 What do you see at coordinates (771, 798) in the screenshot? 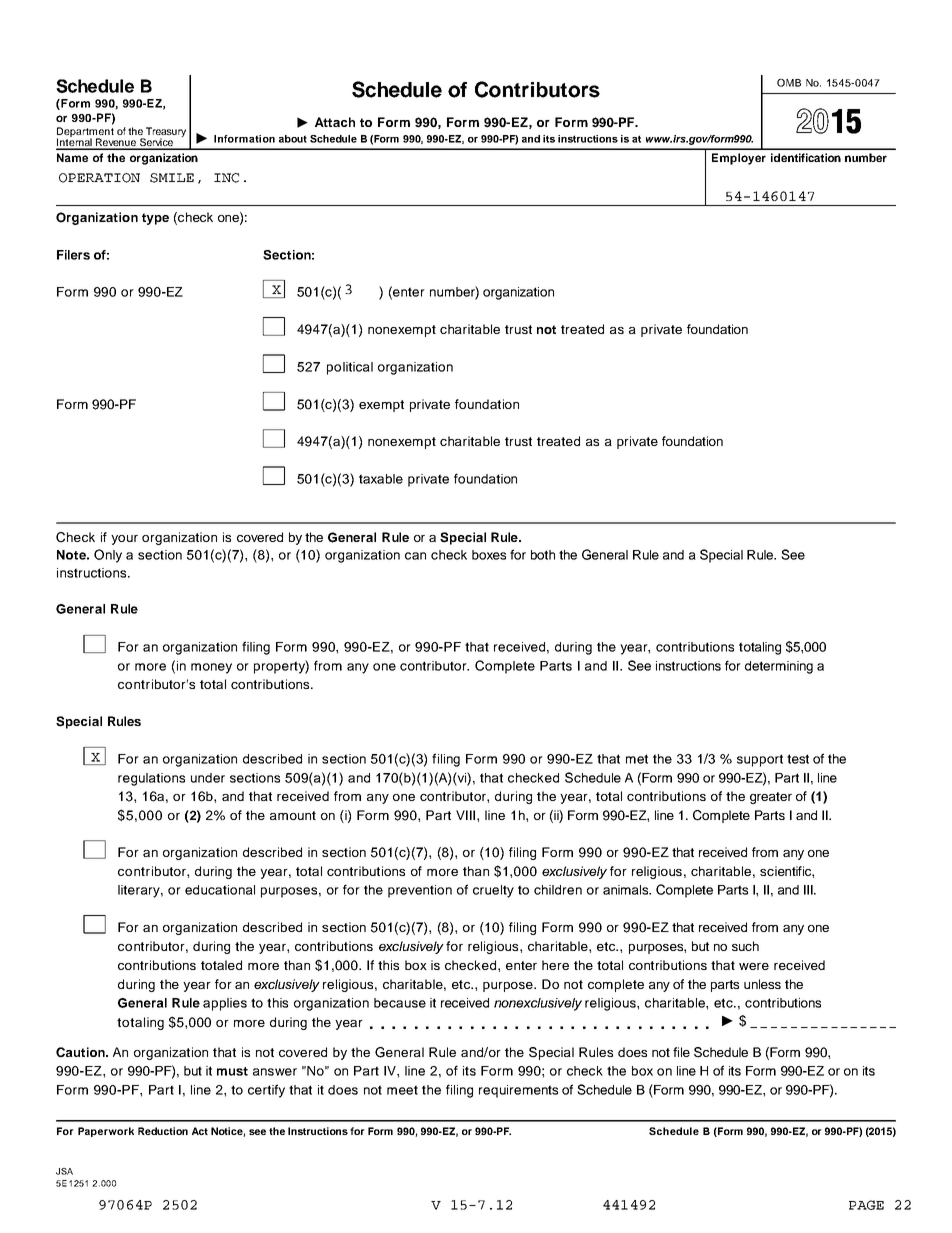
I see `greater` at bounding box center [771, 798].
